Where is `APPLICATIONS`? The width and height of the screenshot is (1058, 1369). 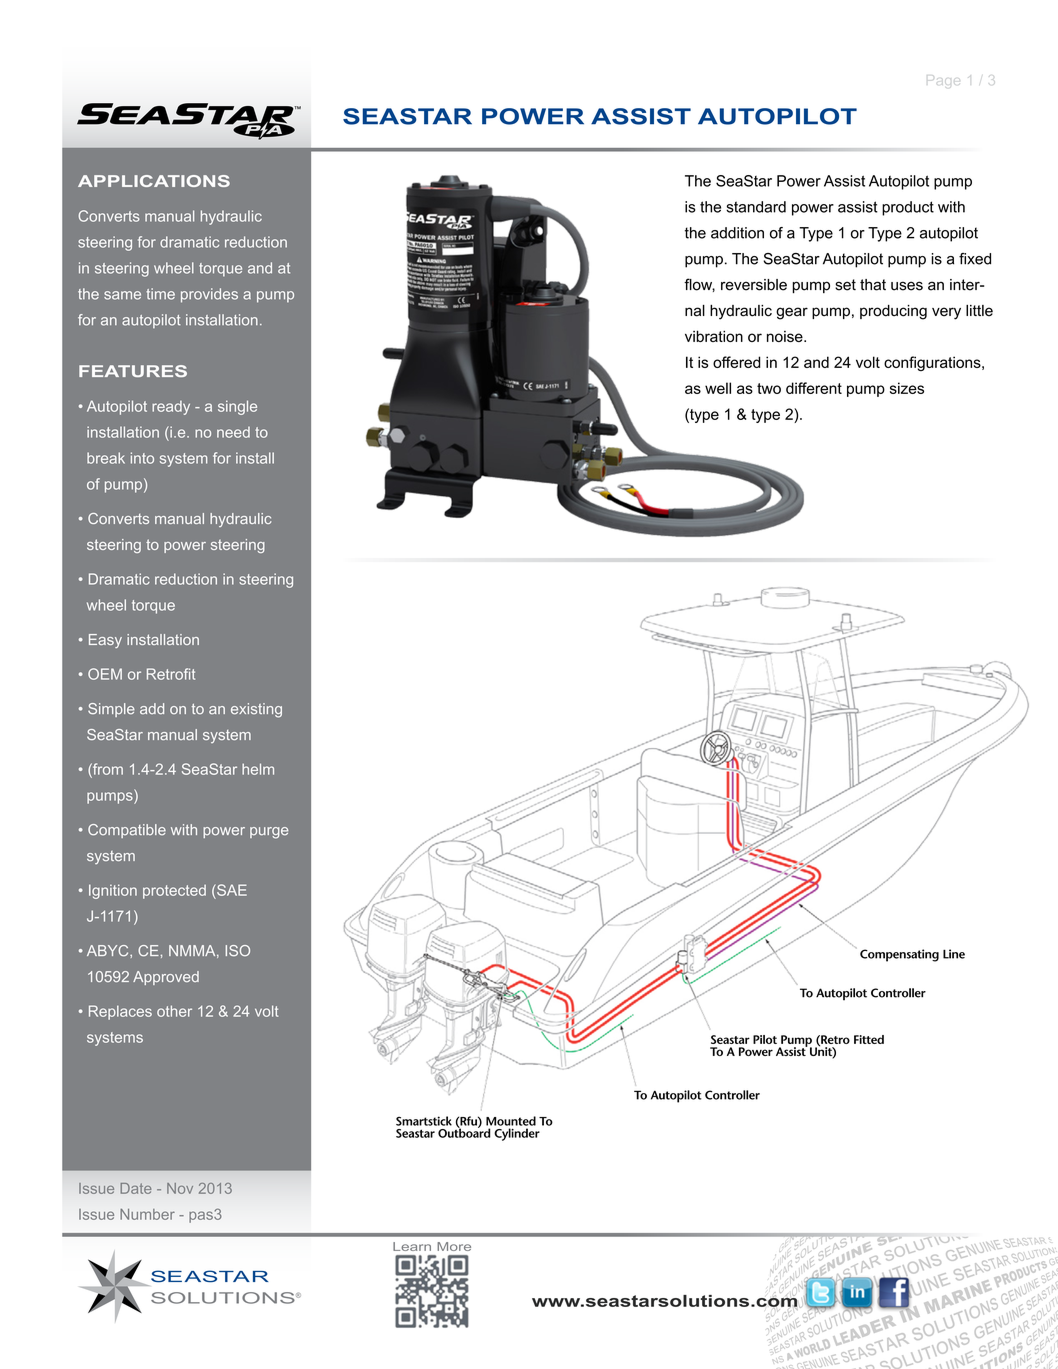 APPLICATIONS is located at coordinates (154, 181).
